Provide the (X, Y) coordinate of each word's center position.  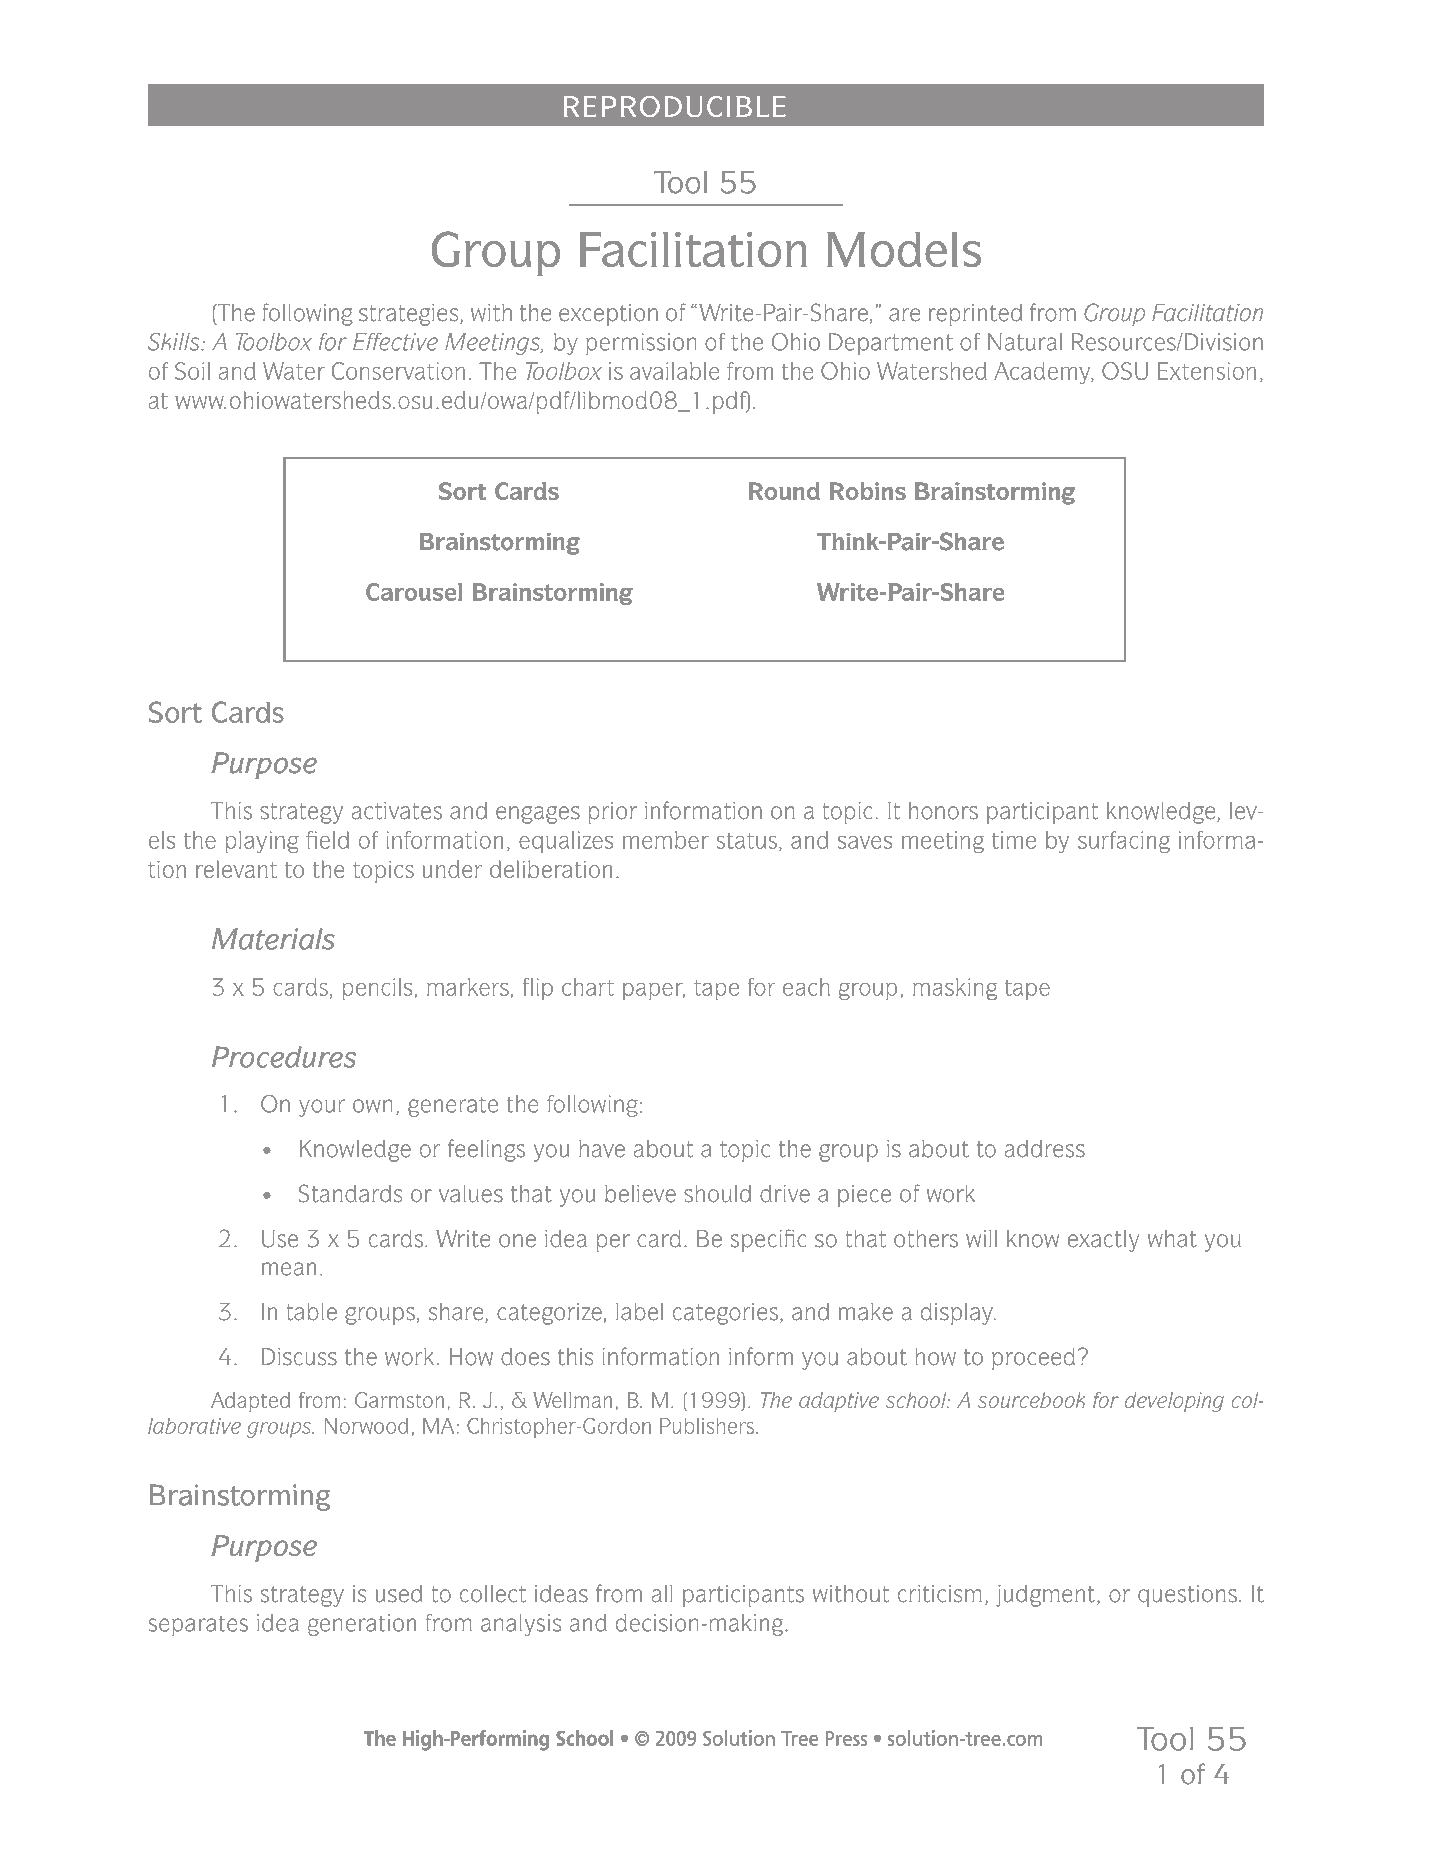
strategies (410, 315)
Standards (350, 1193)
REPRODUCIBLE (674, 106)
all (662, 1594)
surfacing (1124, 842)
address (1045, 1149)
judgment (1045, 1596)
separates (198, 1626)
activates (397, 811)
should (717, 1194)
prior (613, 813)
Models (904, 249)
